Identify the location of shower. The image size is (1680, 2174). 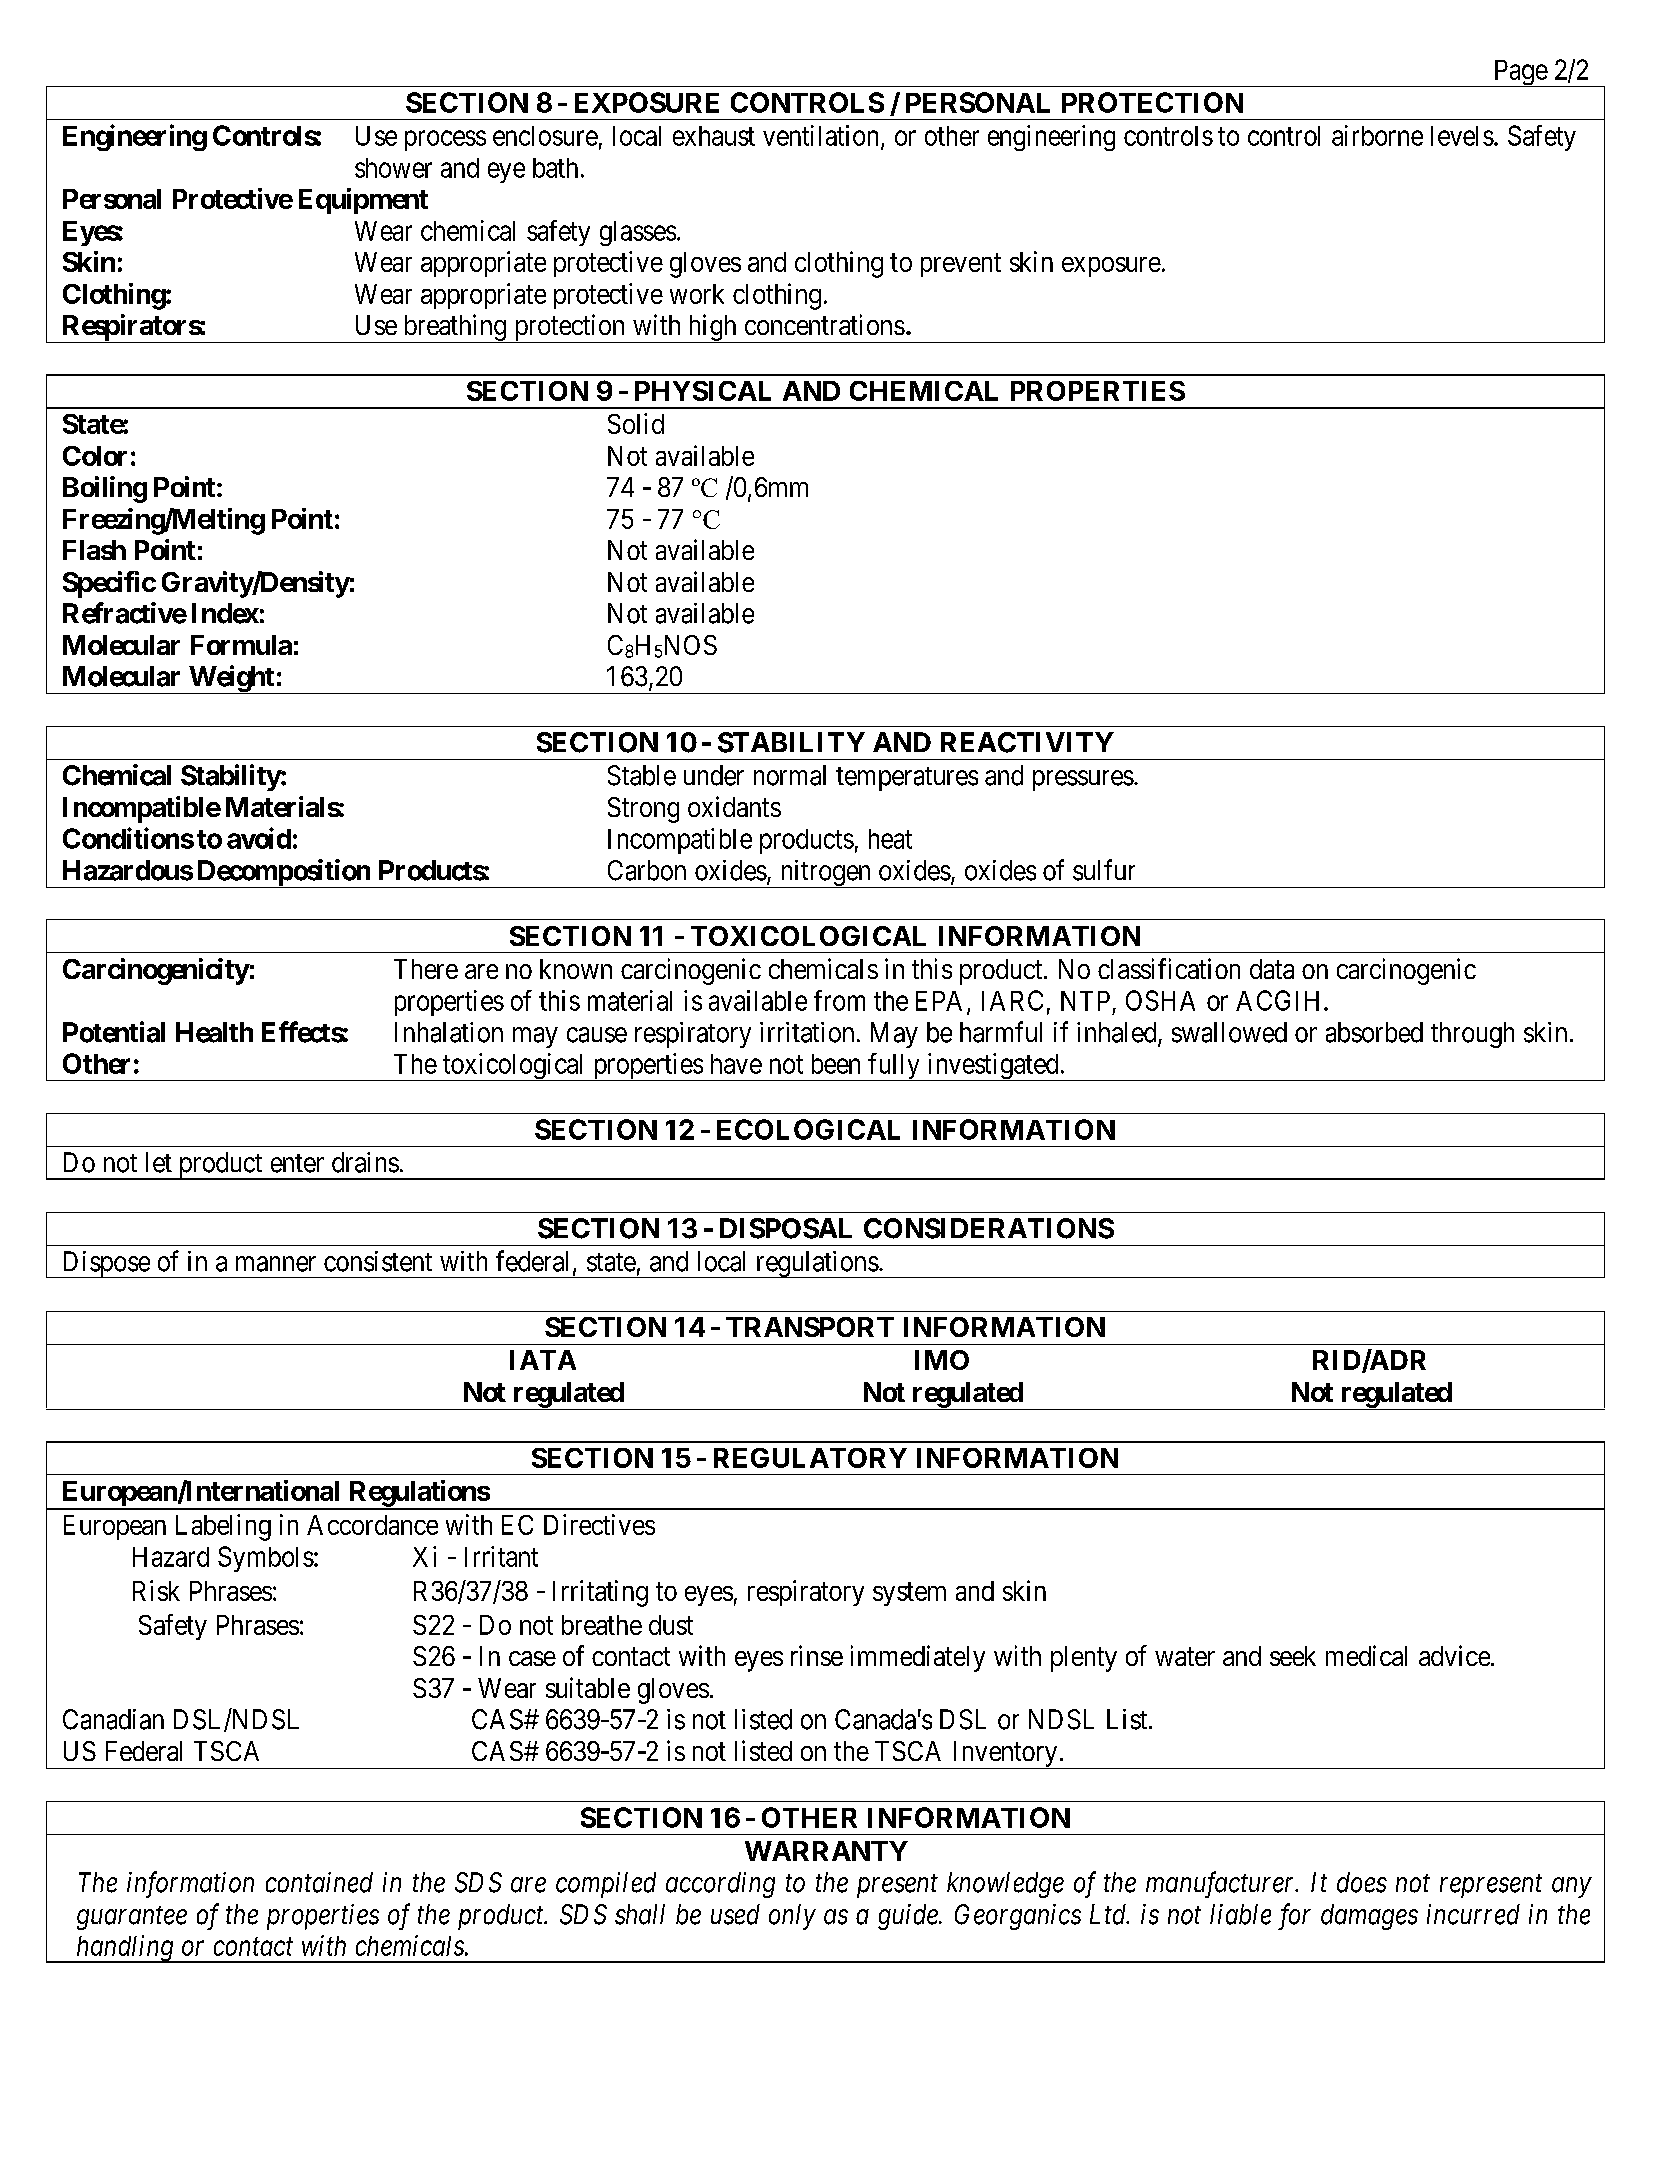
(393, 168).
